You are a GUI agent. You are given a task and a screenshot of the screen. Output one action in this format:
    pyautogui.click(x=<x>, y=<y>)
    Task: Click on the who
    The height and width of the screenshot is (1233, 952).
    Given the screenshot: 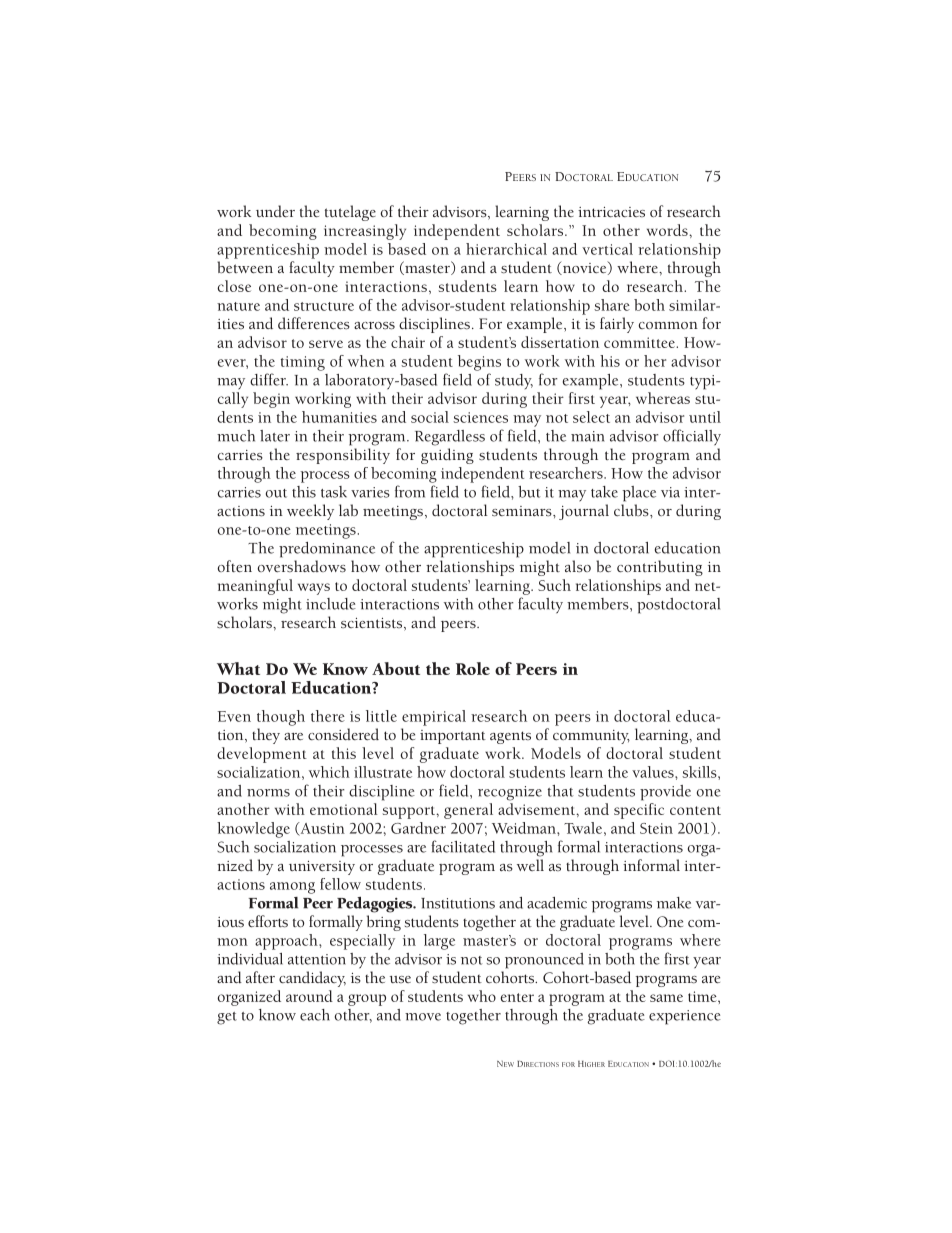 What is the action you would take?
    pyautogui.click(x=482, y=996)
